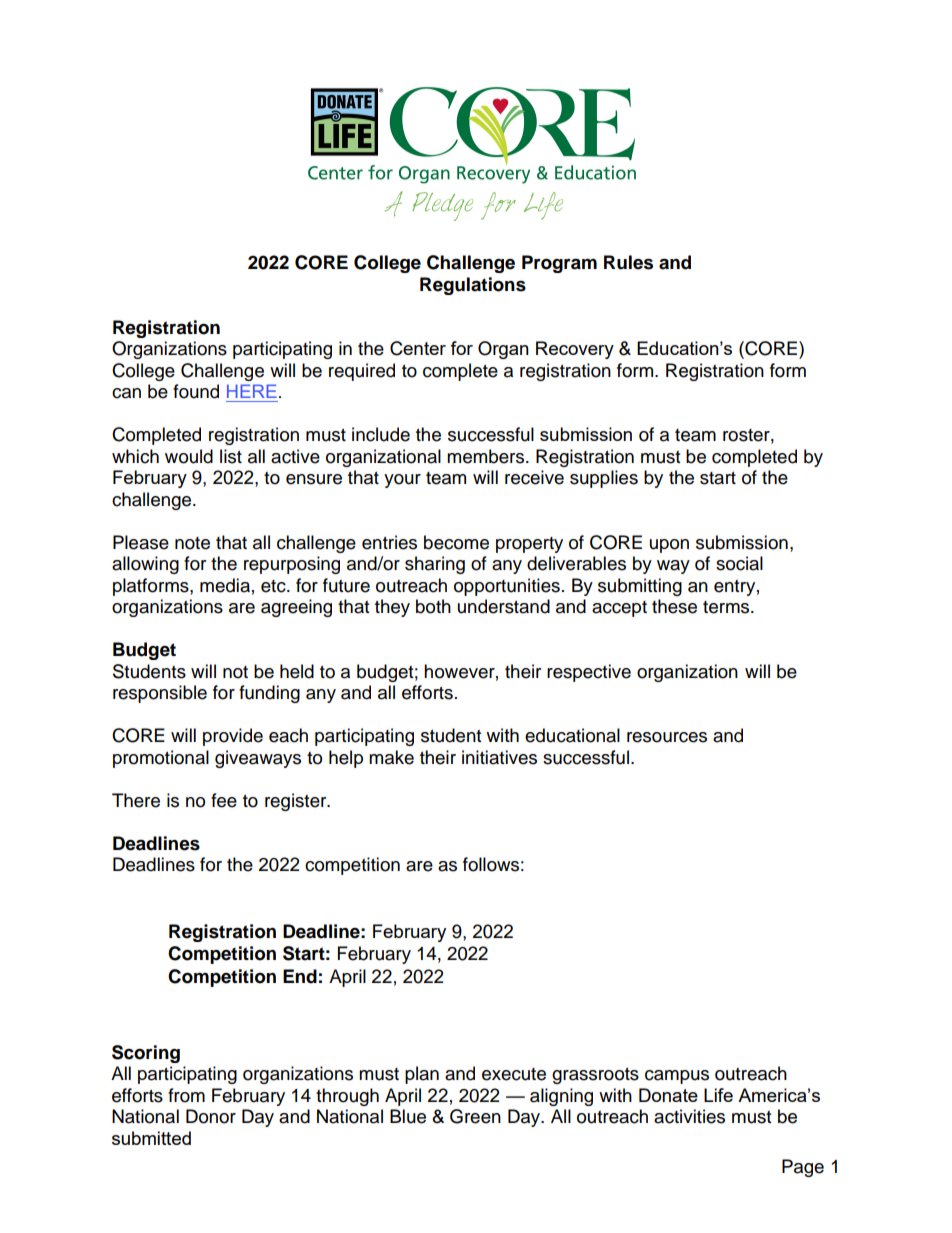 The height and width of the screenshot is (1233, 952). What do you see at coordinates (473, 286) in the screenshot?
I see `Regulations` at bounding box center [473, 286].
